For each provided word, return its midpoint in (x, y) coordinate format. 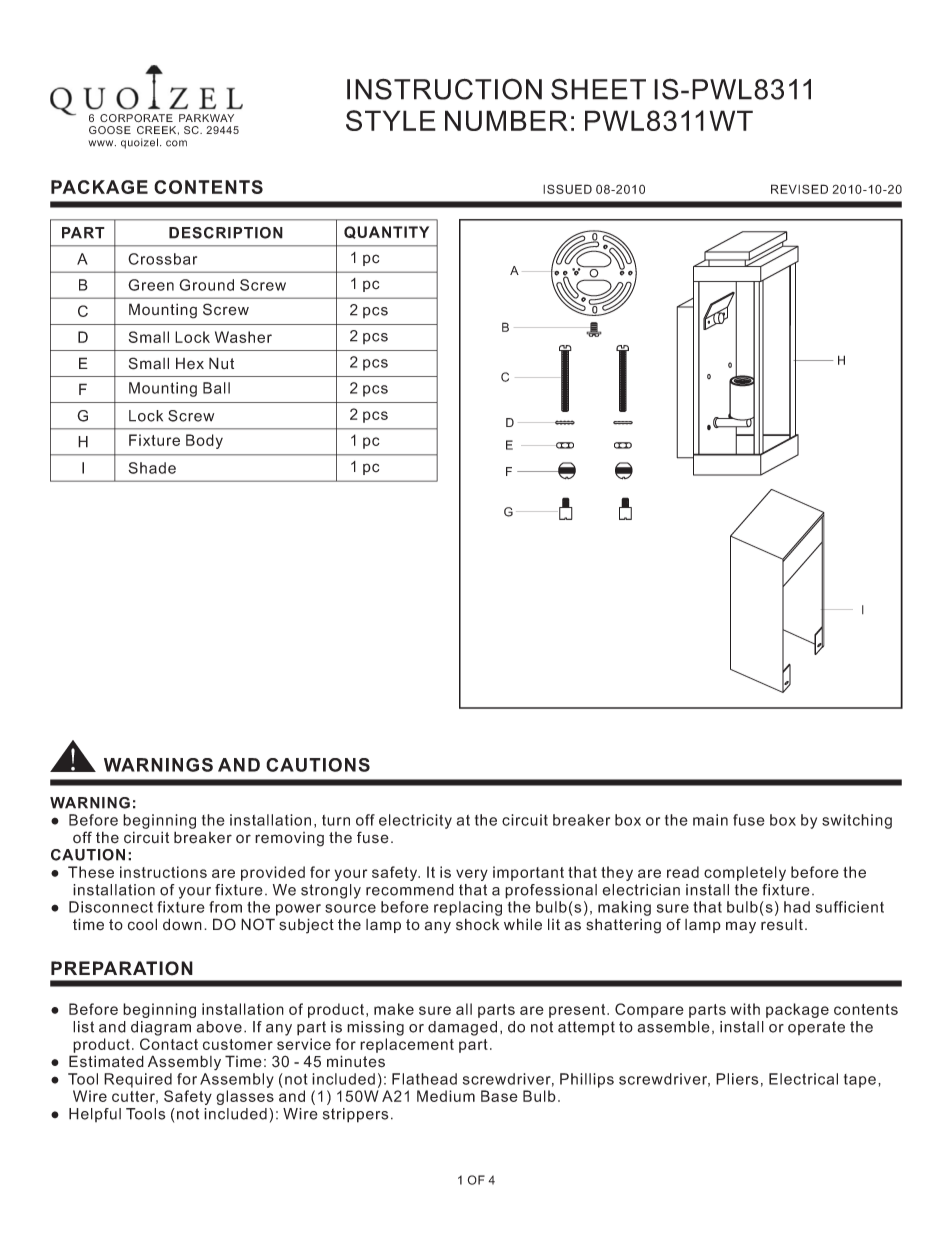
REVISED (799, 189)
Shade (152, 468)
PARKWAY (206, 118)
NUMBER (506, 120)
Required (138, 1080)
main (710, 820)
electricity (415, 821)
